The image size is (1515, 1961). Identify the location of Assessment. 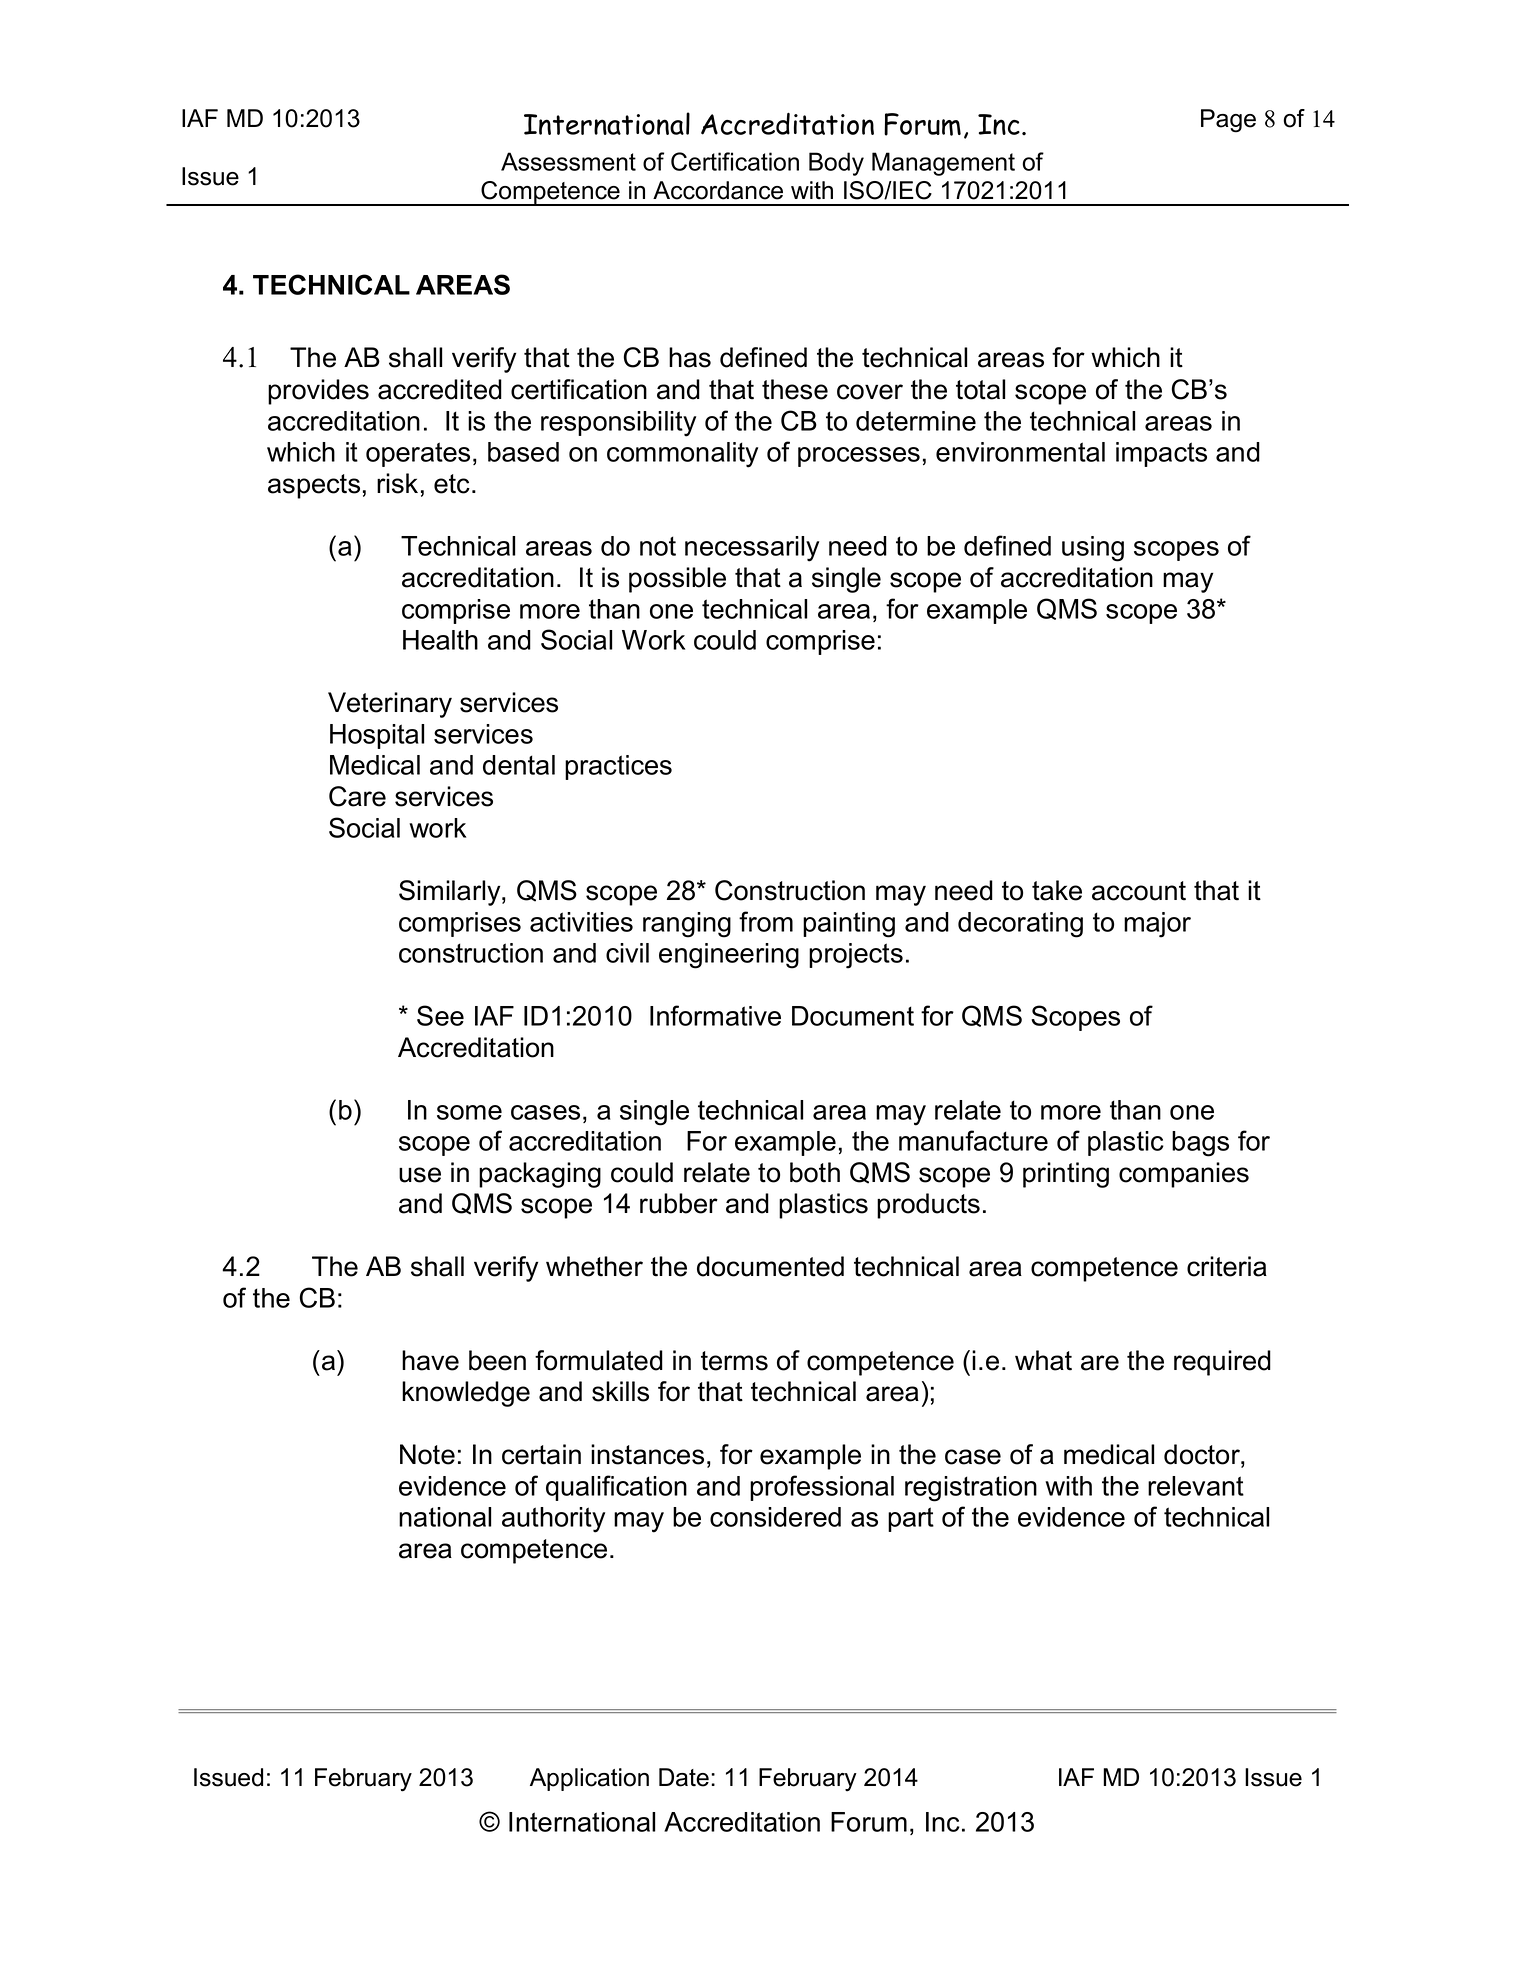
(568, 161).
